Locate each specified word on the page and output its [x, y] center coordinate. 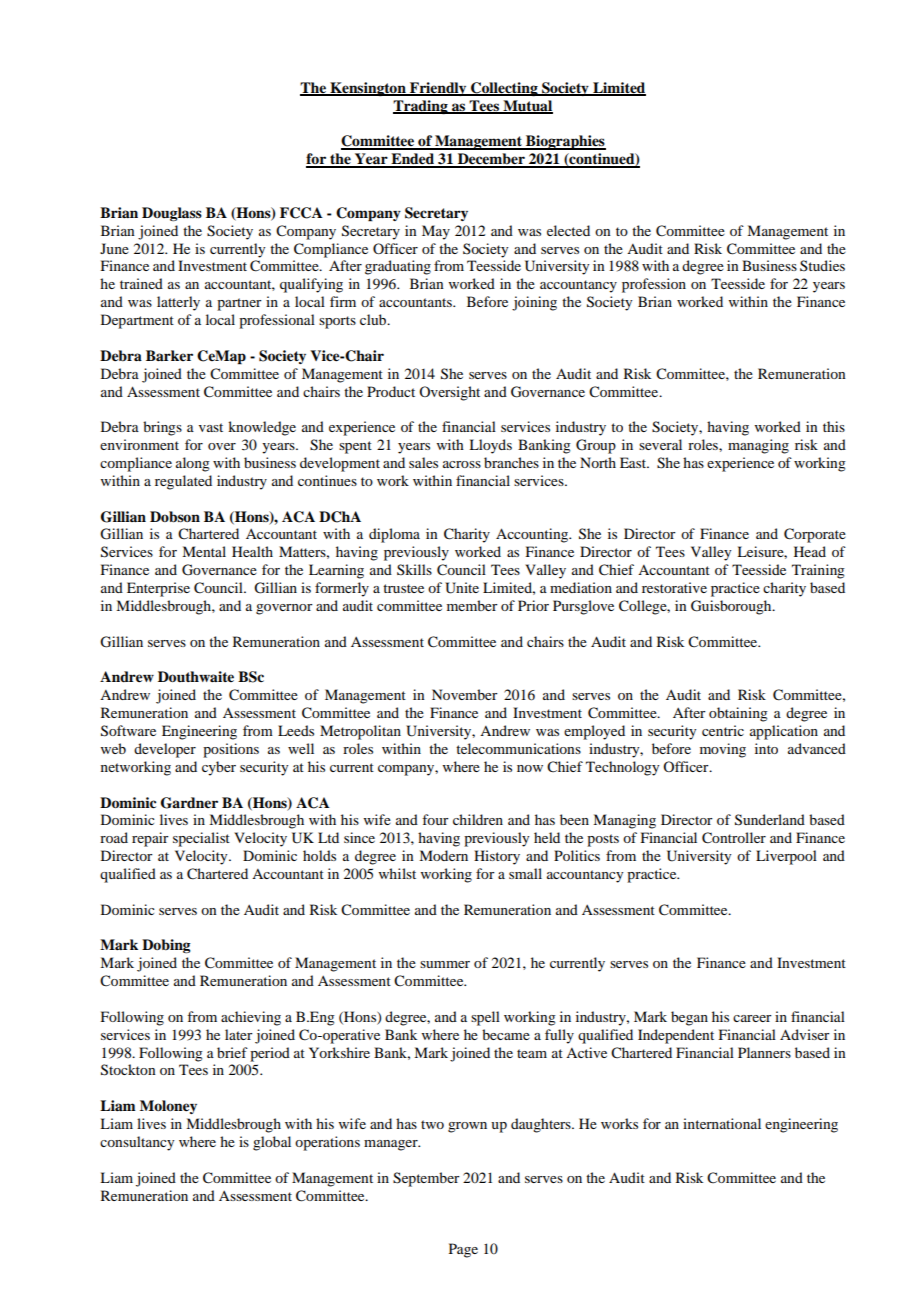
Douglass [172, 214]
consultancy [137, 1143]
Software [128, 731]
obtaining [738, 714]
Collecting [504, 89]
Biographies [565, 142]
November [465, 694]
